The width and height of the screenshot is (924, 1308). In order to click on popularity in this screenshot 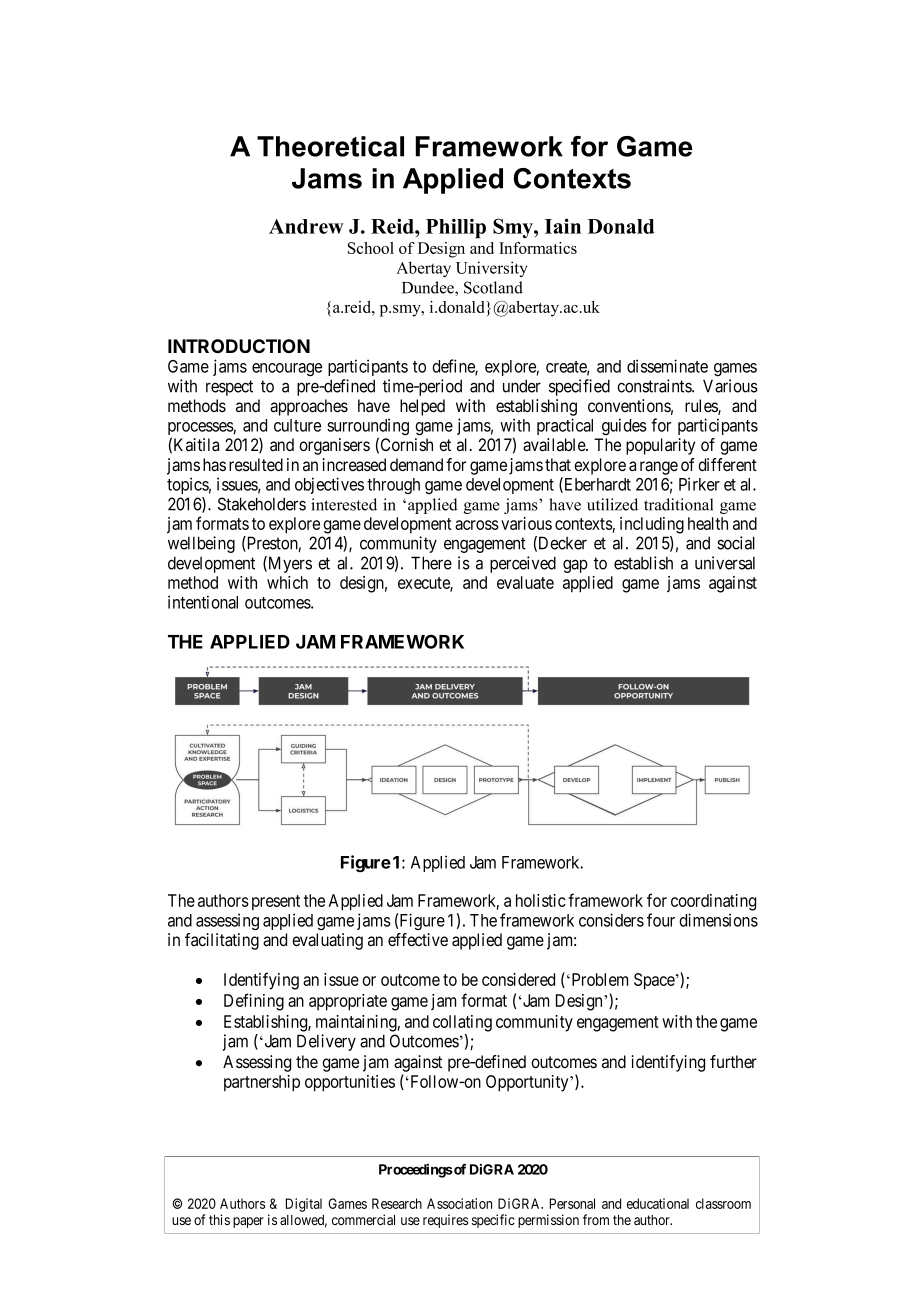, I will do `click(660, 446)`.
